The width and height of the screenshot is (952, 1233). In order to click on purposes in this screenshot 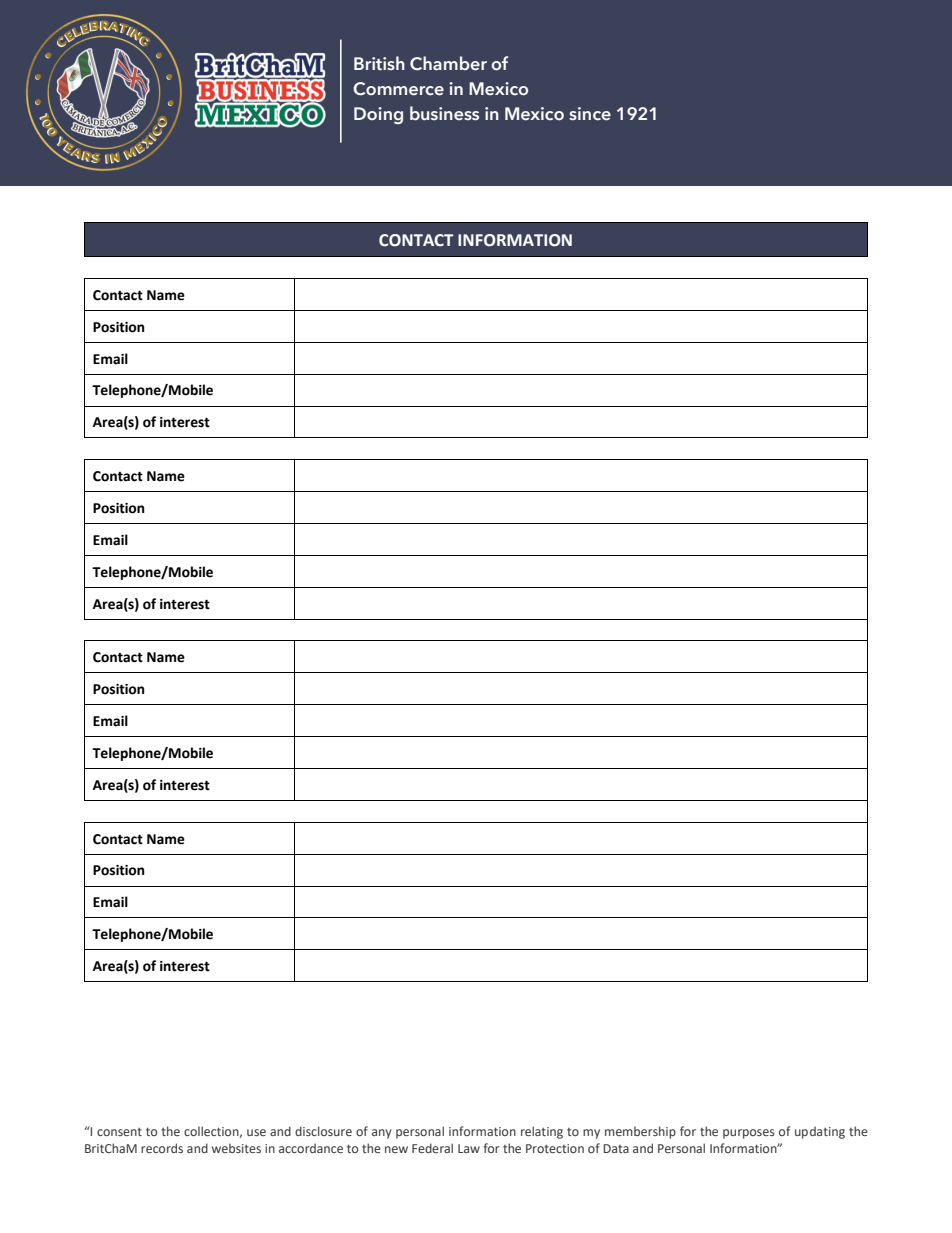, I will do `click(749, 1134)`.
